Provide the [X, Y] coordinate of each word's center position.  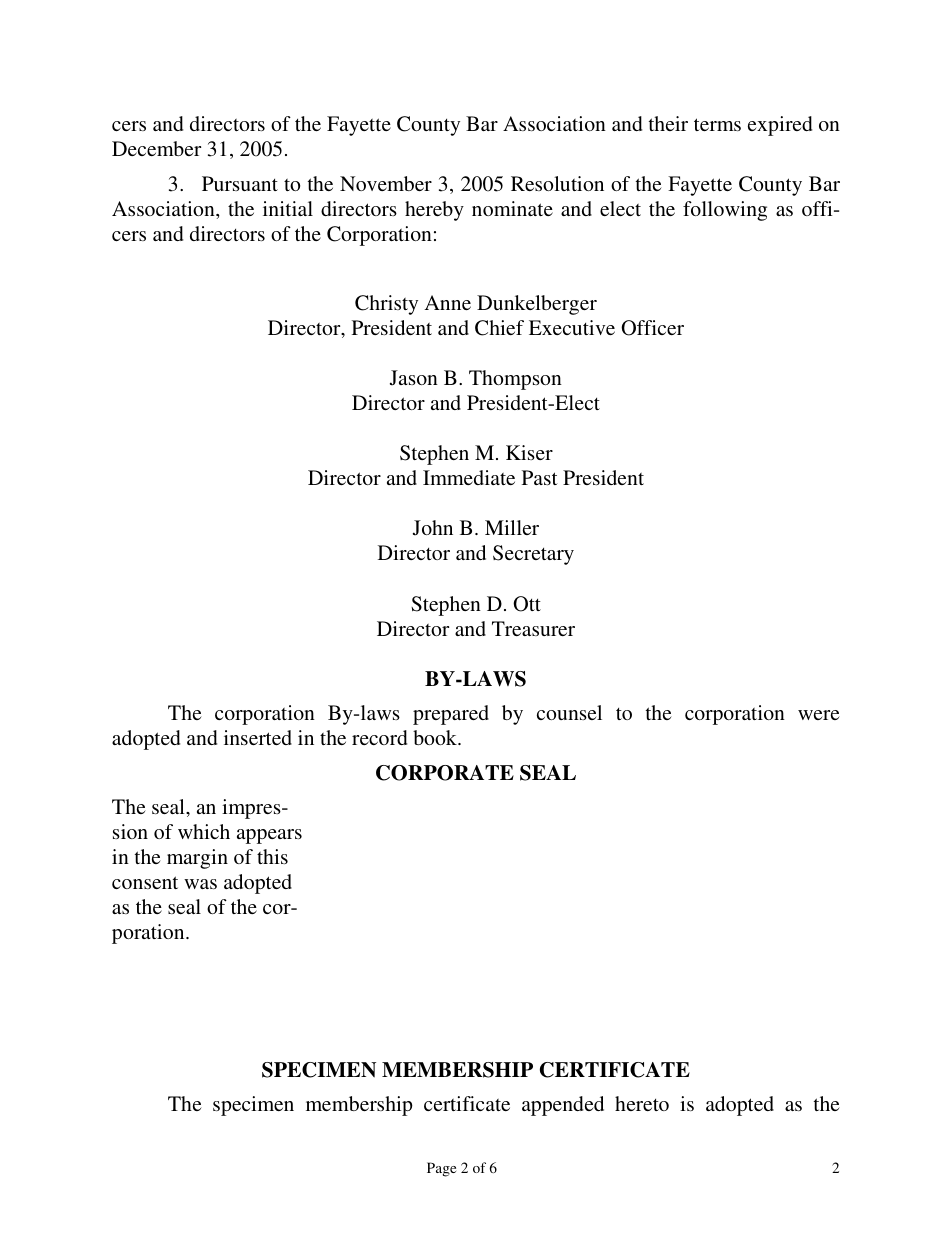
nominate [512, 208]
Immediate [469, 477]
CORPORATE [445, 773]
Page [441, 1169]
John [433, 528]
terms [717, 124]
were [819, 715]
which [204, 831]
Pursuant [240, 183]
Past [540, 477]
